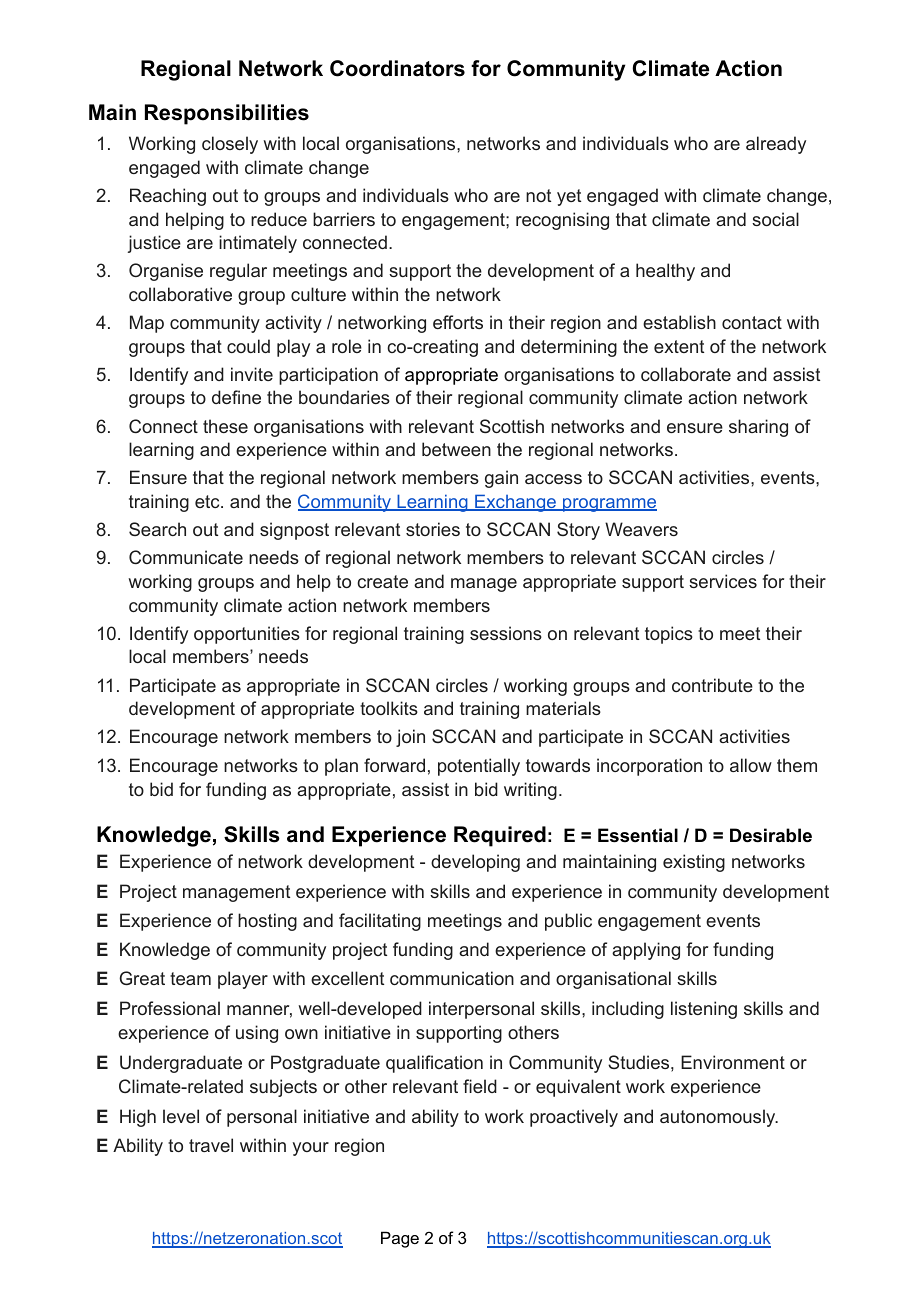 This screenshot has height=1307, width=924. What do you see at coordinates (506, 633) in the screenshot?
I see `sessions` at bounding box center [506, 633].
